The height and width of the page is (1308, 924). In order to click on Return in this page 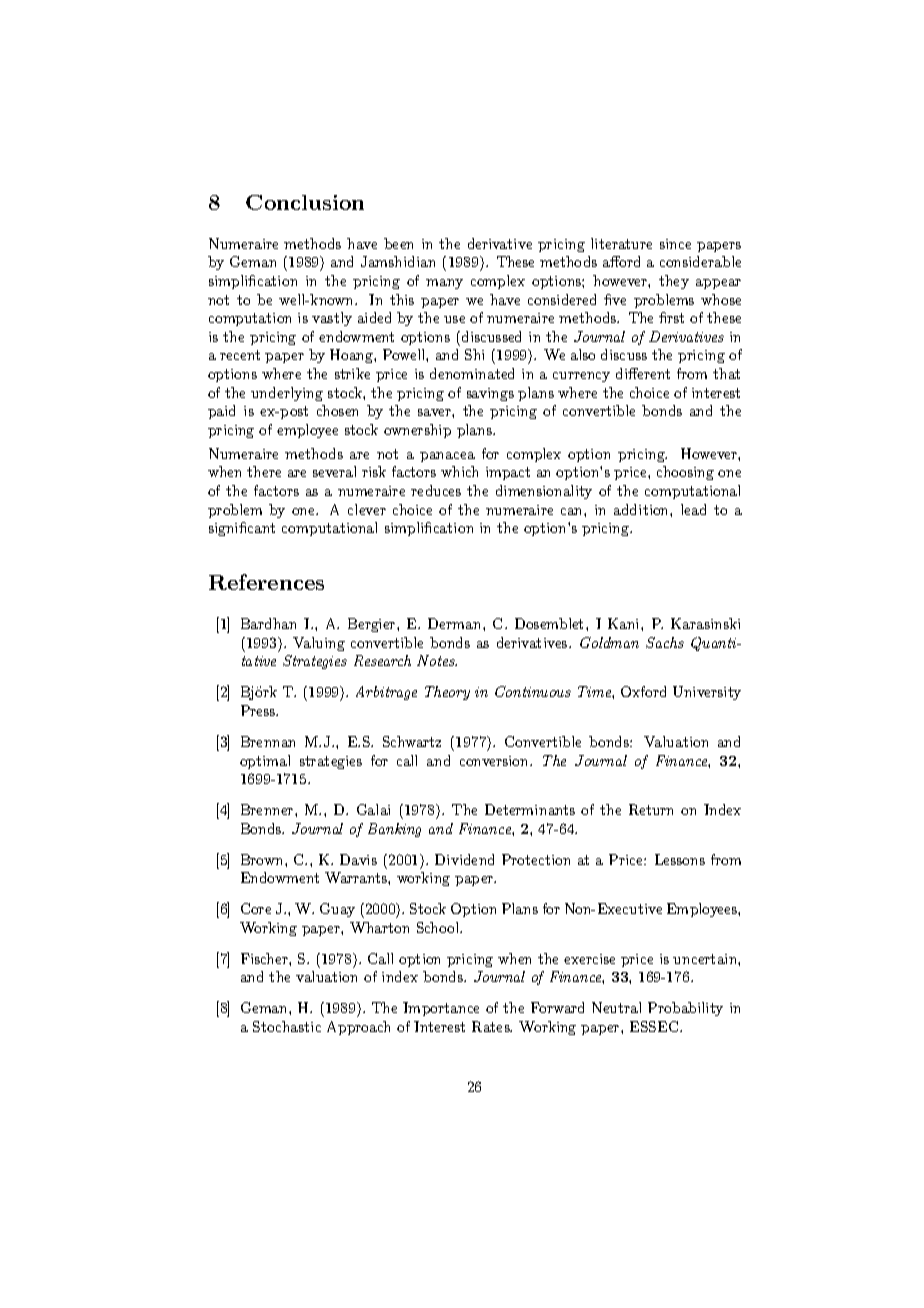, I will do `click(651, 809)`.
